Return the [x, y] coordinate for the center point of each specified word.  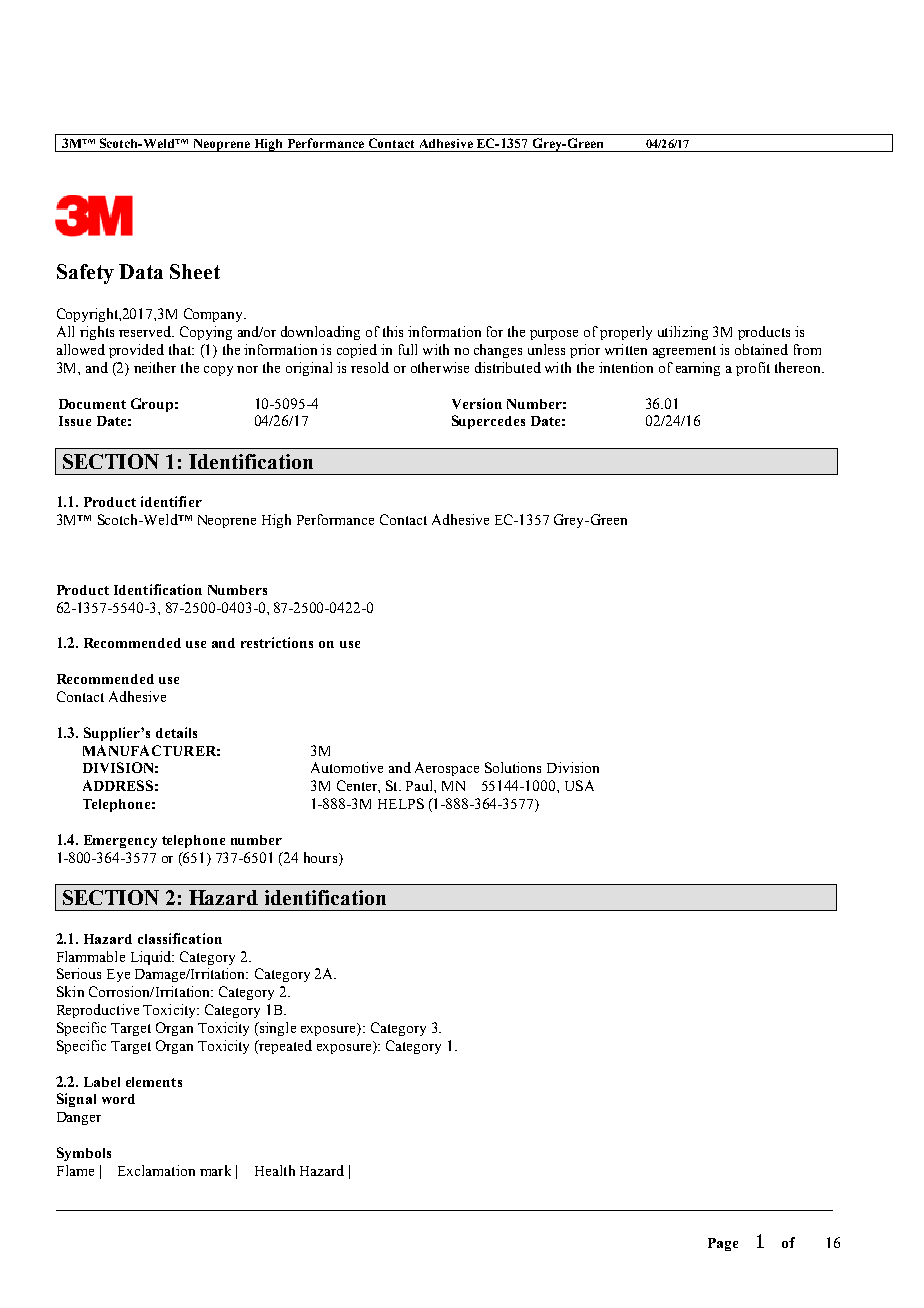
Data [141, 271]
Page [723, 1244]
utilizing [683, 333]
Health [275, 1170]
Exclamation [156, 1170]
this [393, 331]
